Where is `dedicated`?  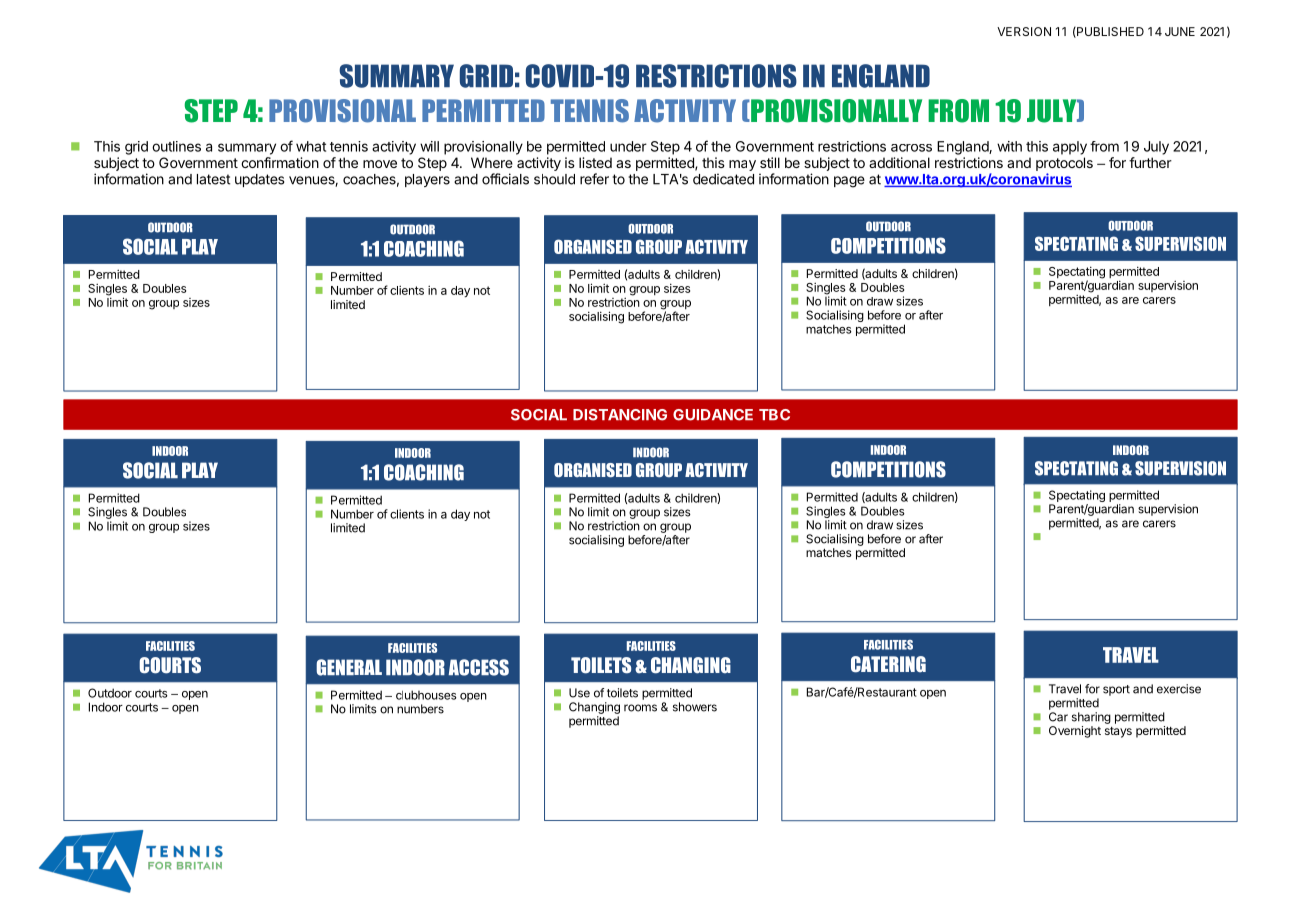
dedicated is located at coordinates (723, 179).
